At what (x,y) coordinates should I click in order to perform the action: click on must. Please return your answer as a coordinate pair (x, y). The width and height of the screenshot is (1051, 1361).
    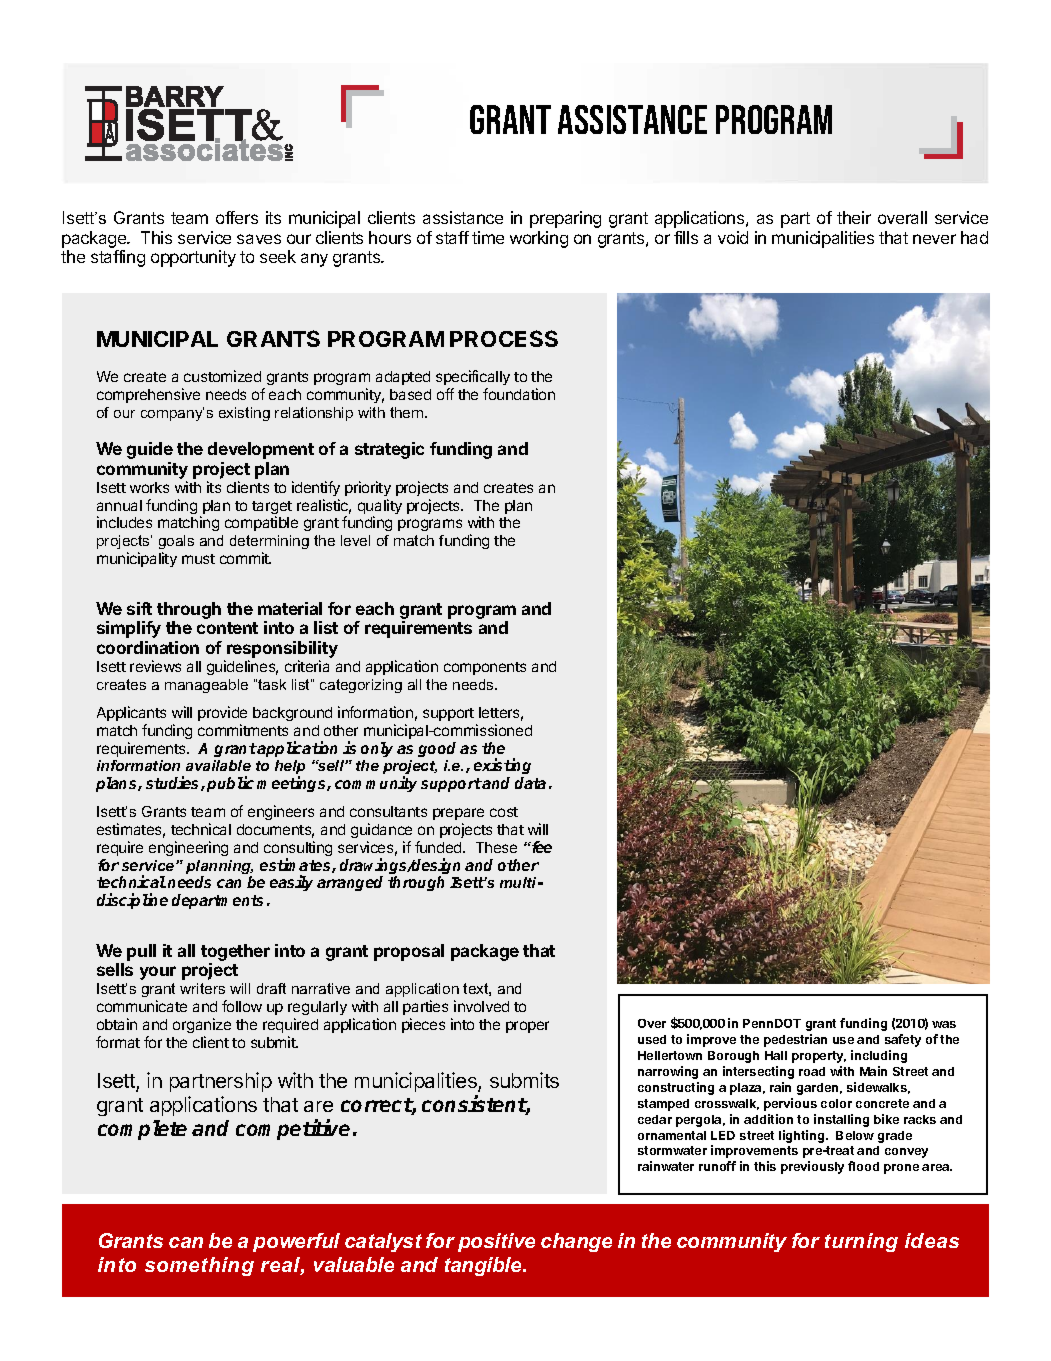
    Looking at the image, I should click on (198, 559).
